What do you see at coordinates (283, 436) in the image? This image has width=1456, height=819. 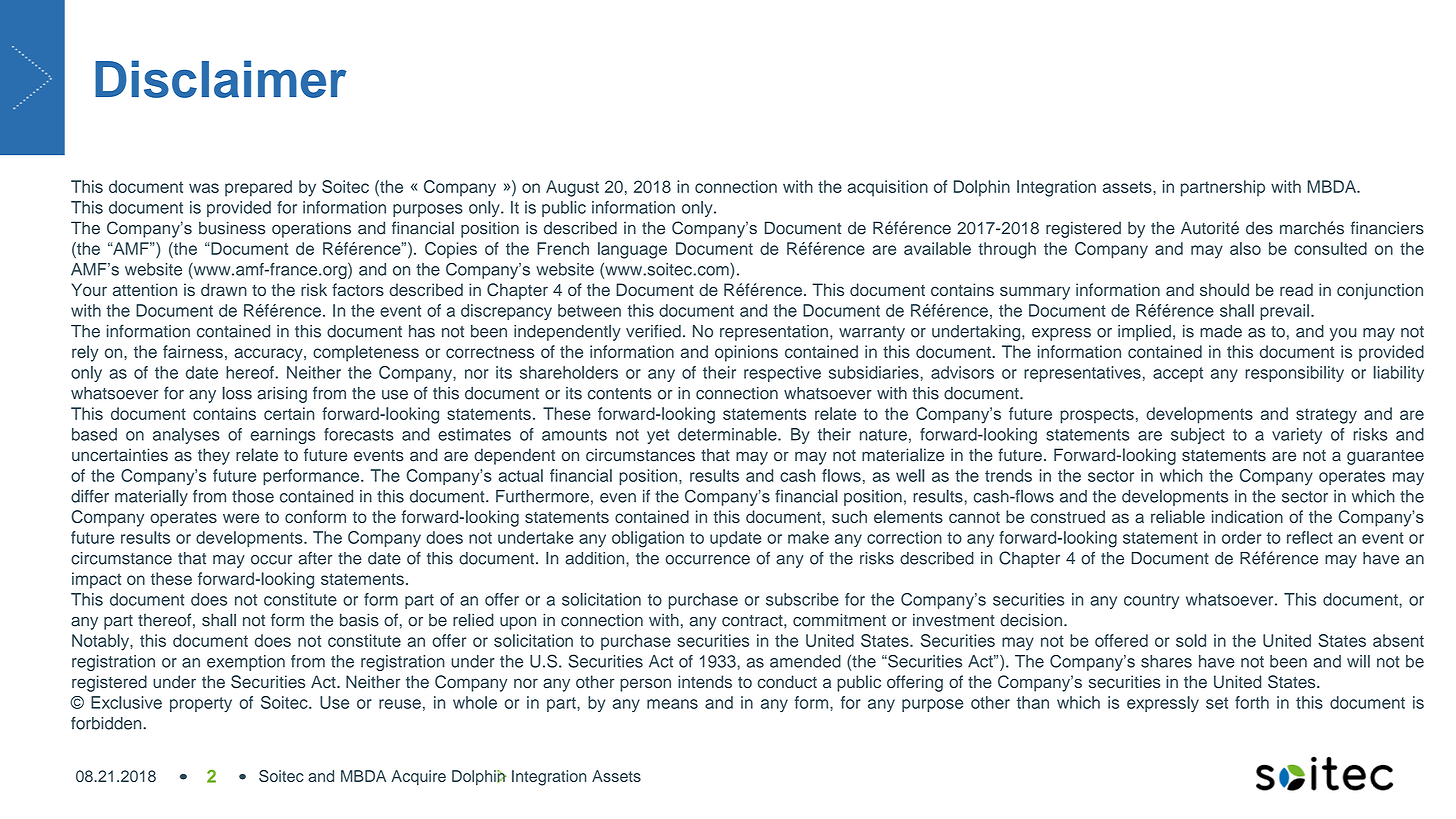 I see `earnings` at bounding box center [283, 436].
